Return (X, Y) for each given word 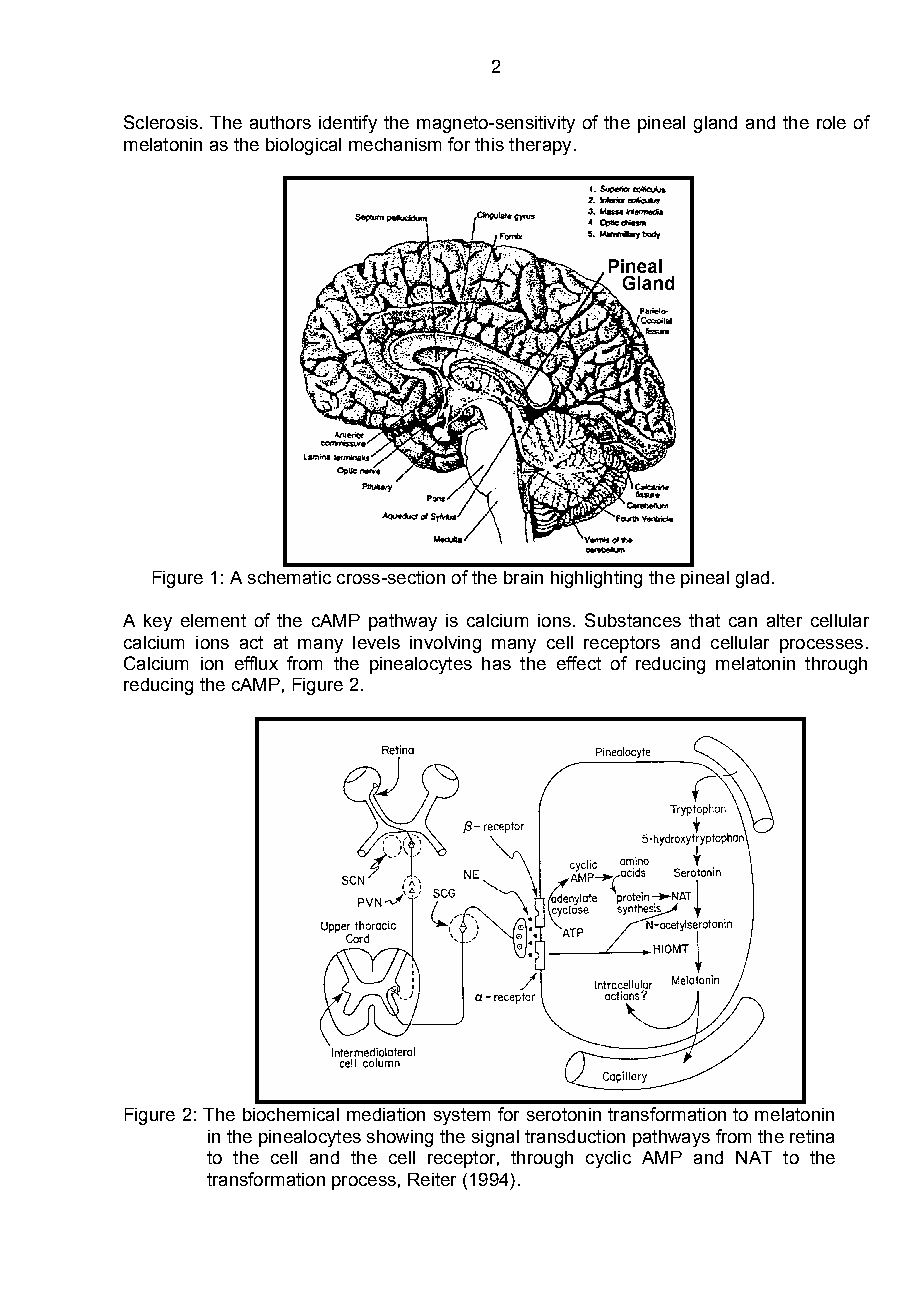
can (743, 622)
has (496, 663)
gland (715, 124)
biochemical (291, 1114)
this (489, 144)
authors (280, 122)
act (251, 642)
